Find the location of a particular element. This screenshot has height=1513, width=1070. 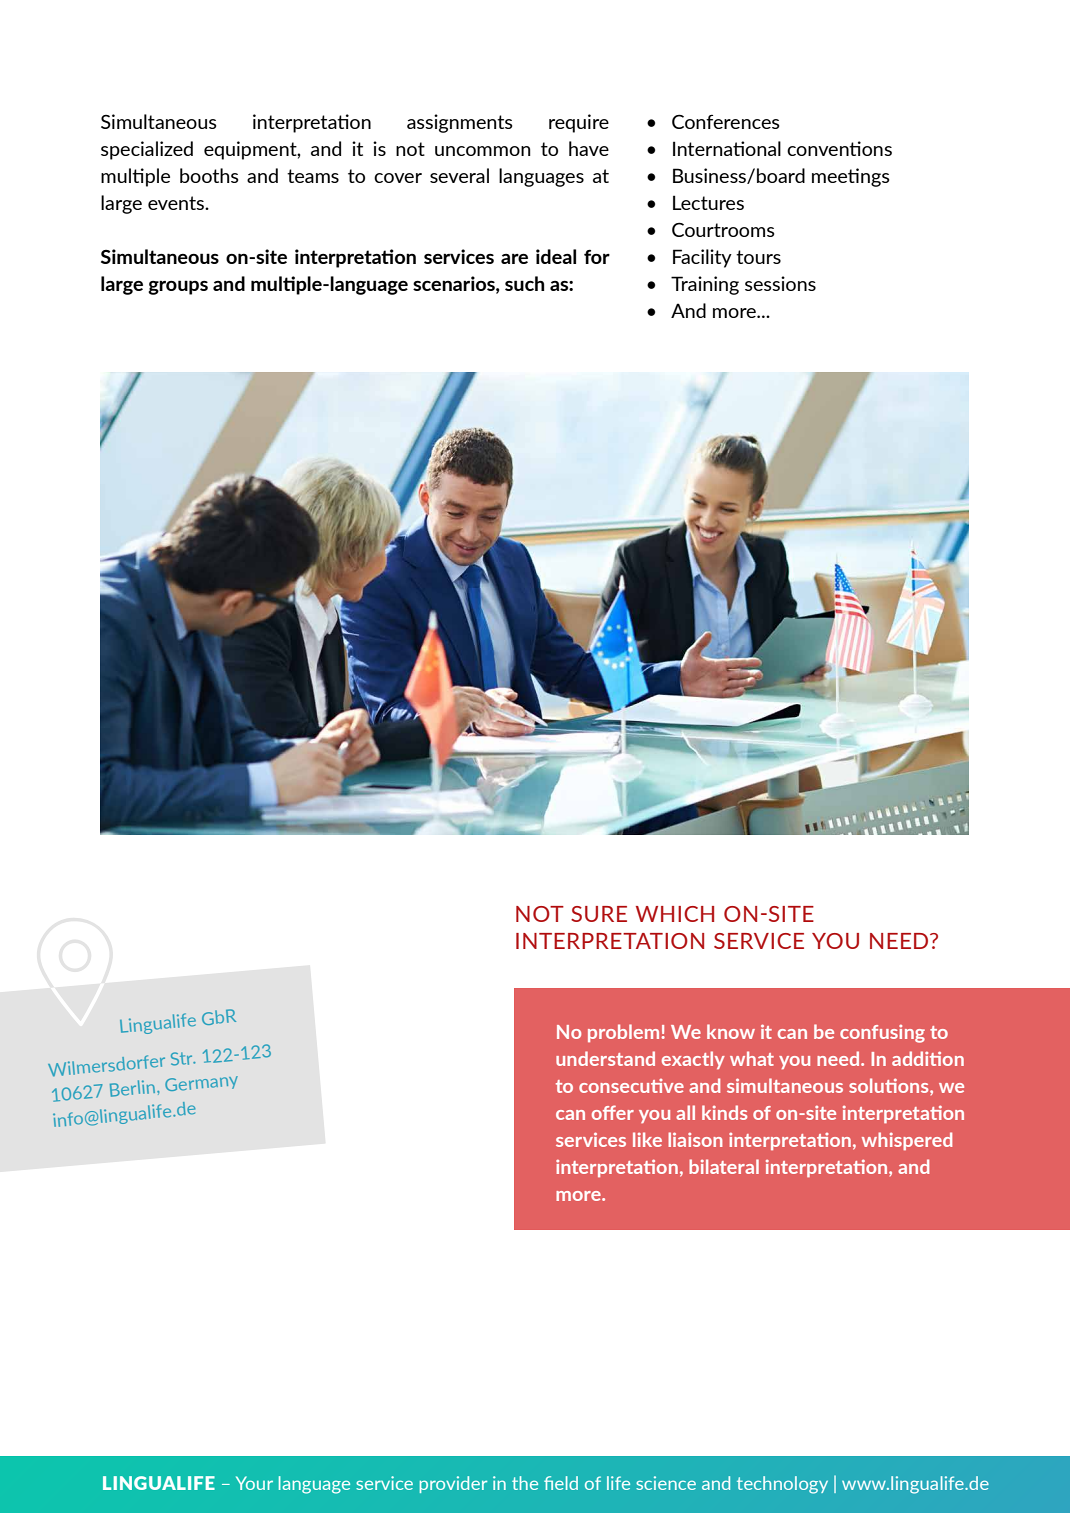

groups is located at coordinates (178, 287).
